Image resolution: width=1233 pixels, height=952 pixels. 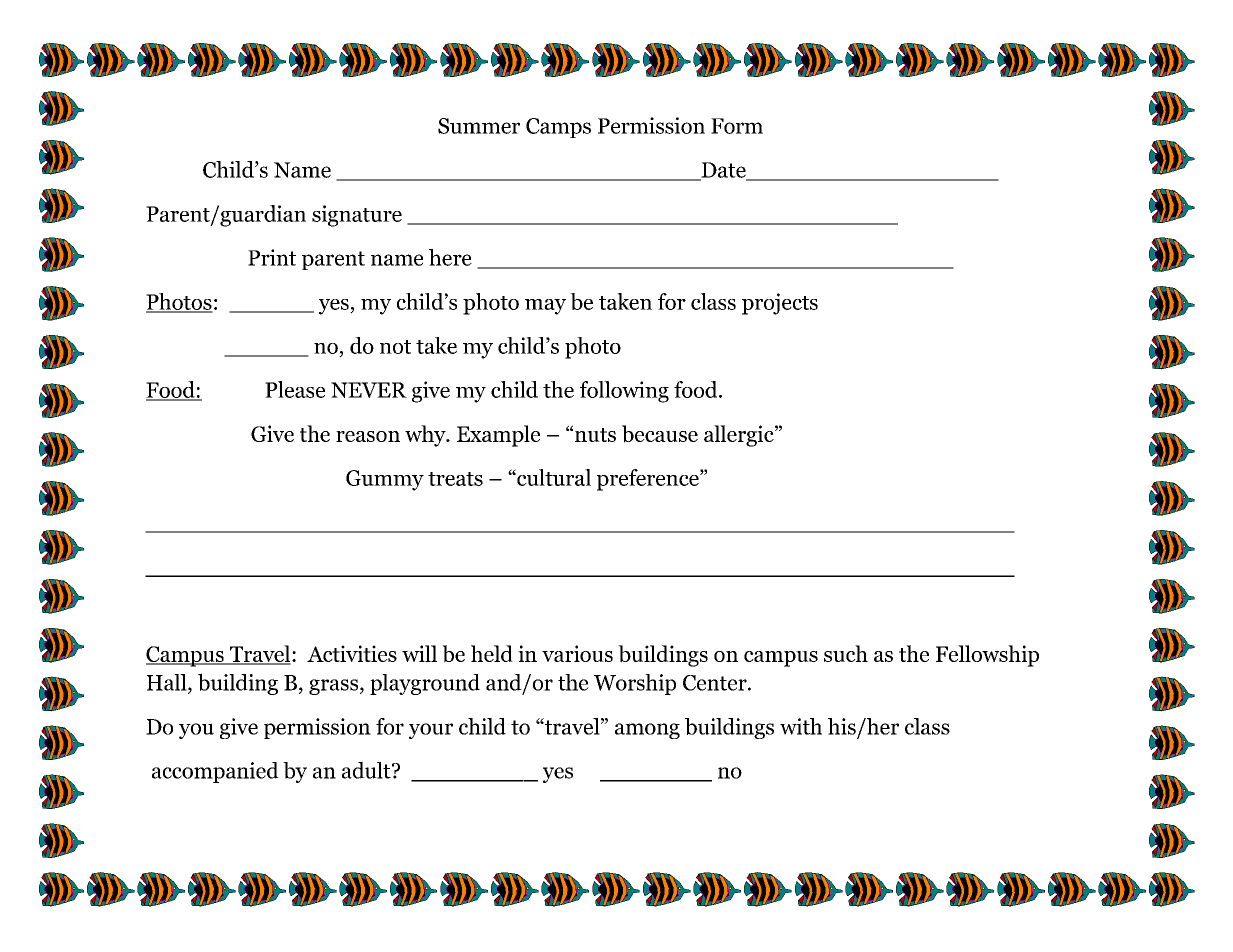 I want to click on Camps, so click(x=558, y=128).
